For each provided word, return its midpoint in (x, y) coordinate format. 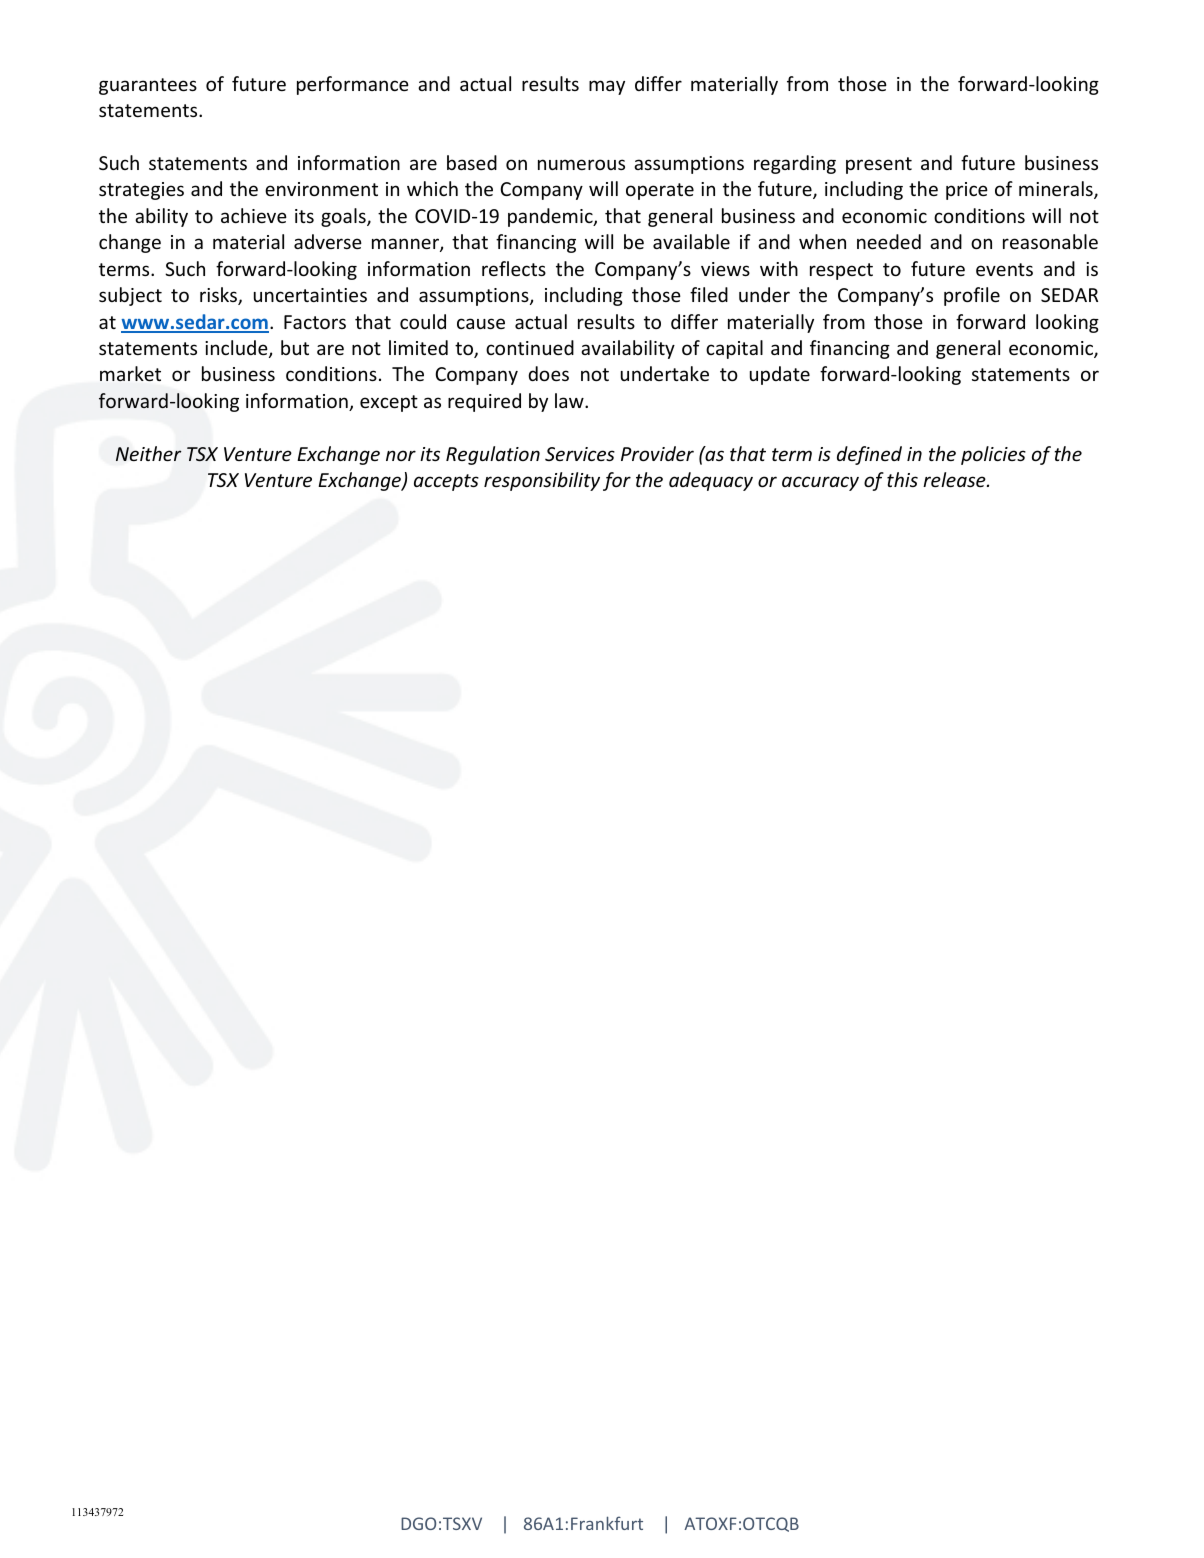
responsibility (542, 481)
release (955, 479)
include (237, 349)
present (879, 165)
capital (734, 349)
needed (889, 241)
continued (530, 347)
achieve (254, 215)
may (607, 87)
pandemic (551, 217)
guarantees (148, 86)
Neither (149, 453)
